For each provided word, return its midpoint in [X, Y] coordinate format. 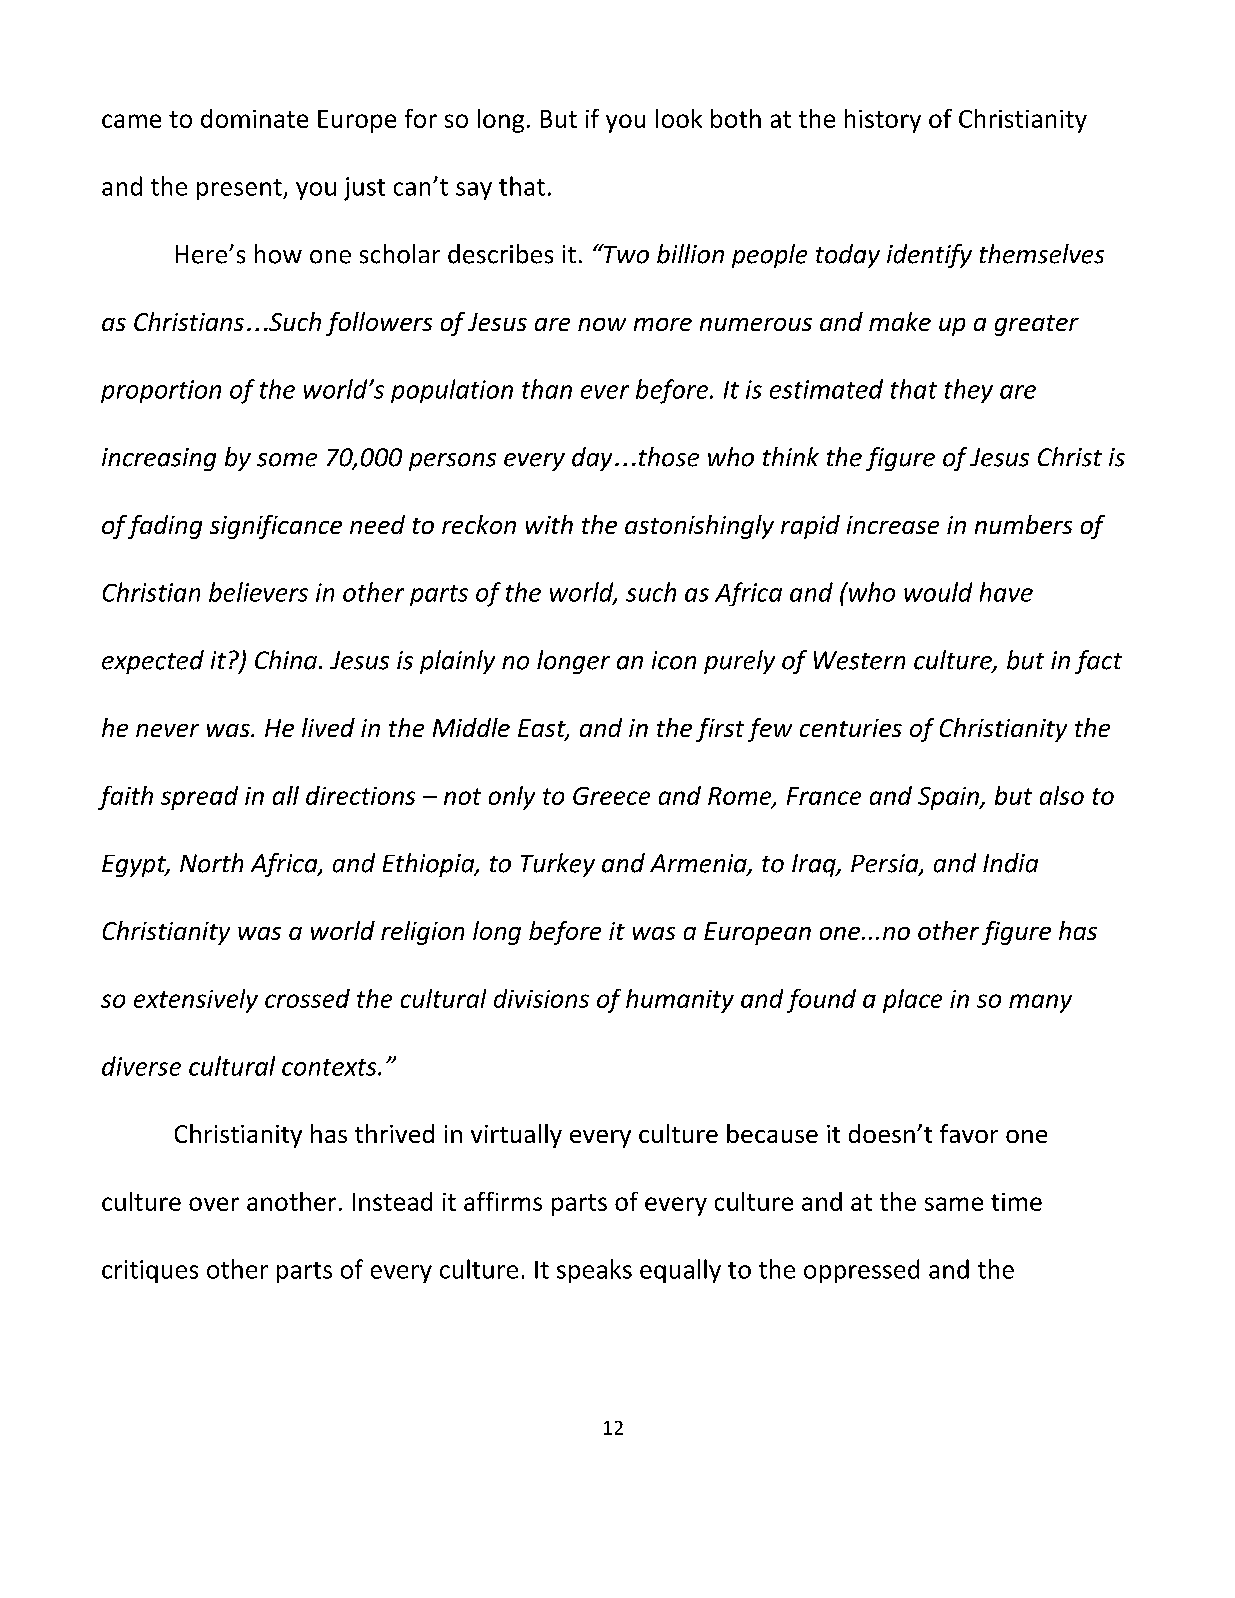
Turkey [558, 865]
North [211, 863]
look [679, 118]
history [883, 121]
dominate [254, 118]
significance [276, 527]
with [549, 524]
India [1010, 863]
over [214, 1204]
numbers [1023, 524]
